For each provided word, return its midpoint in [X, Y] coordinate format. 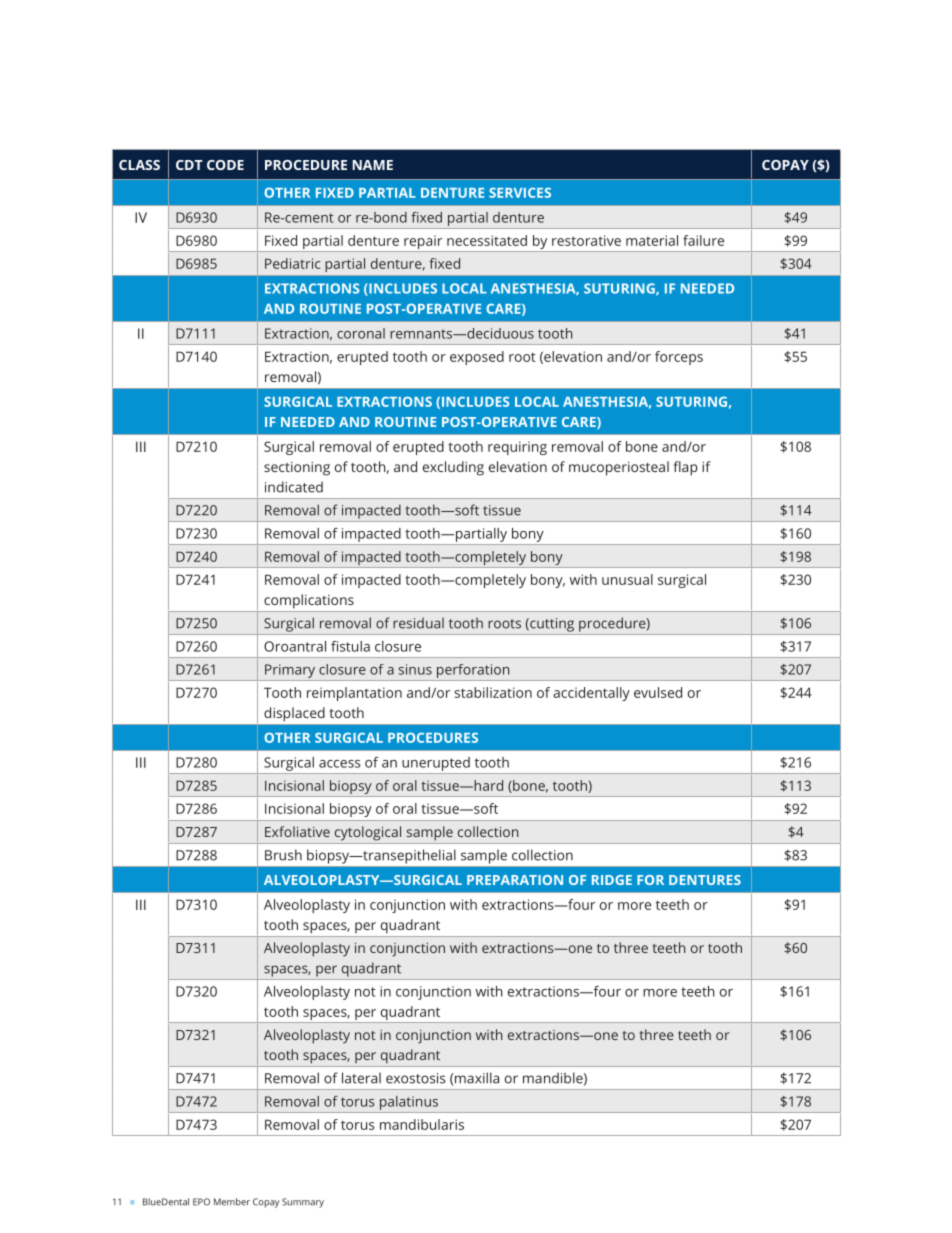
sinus [415, 669]
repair [423, 242]
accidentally [591, 694]
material [652, 240]
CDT [189, 165]
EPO [201, 1202]
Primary [290, 671]
